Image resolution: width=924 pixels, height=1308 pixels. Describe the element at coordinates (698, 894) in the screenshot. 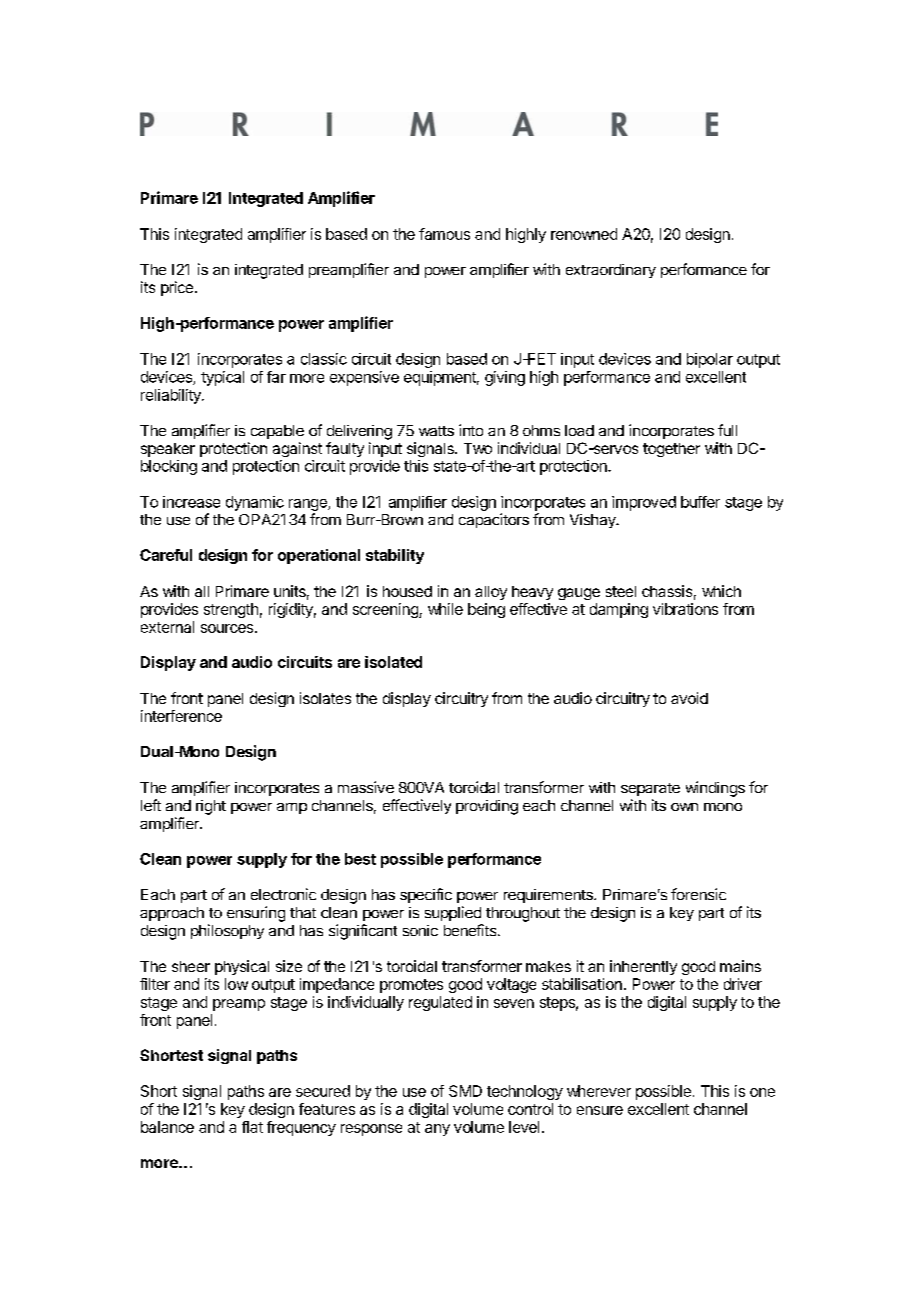

I see `forensic` at that location.
